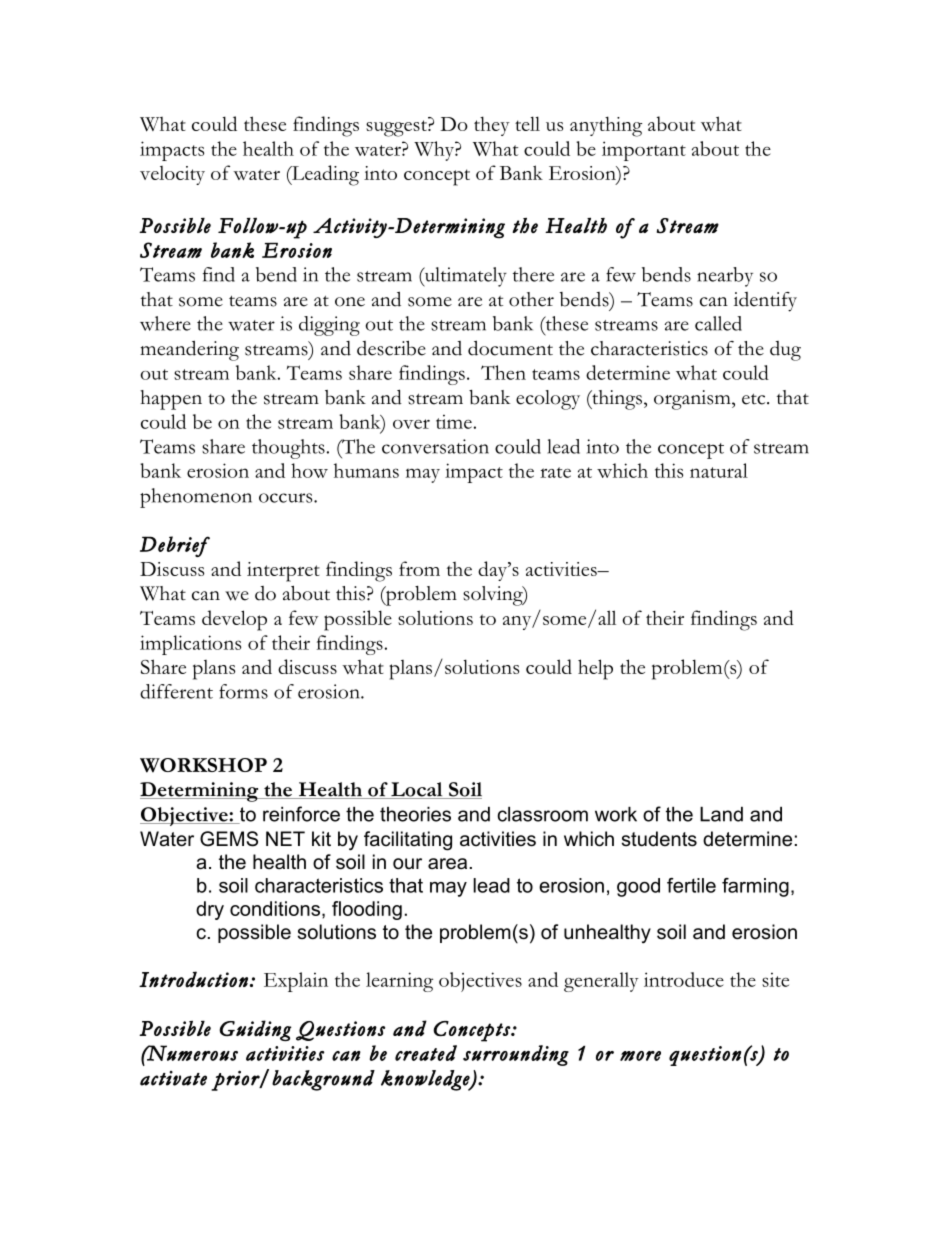 This image has height=1233, width=952. What do you see at coordinates (255, 1030) in the image?
I see `Guiding` at bounding box center [255, 1030].
